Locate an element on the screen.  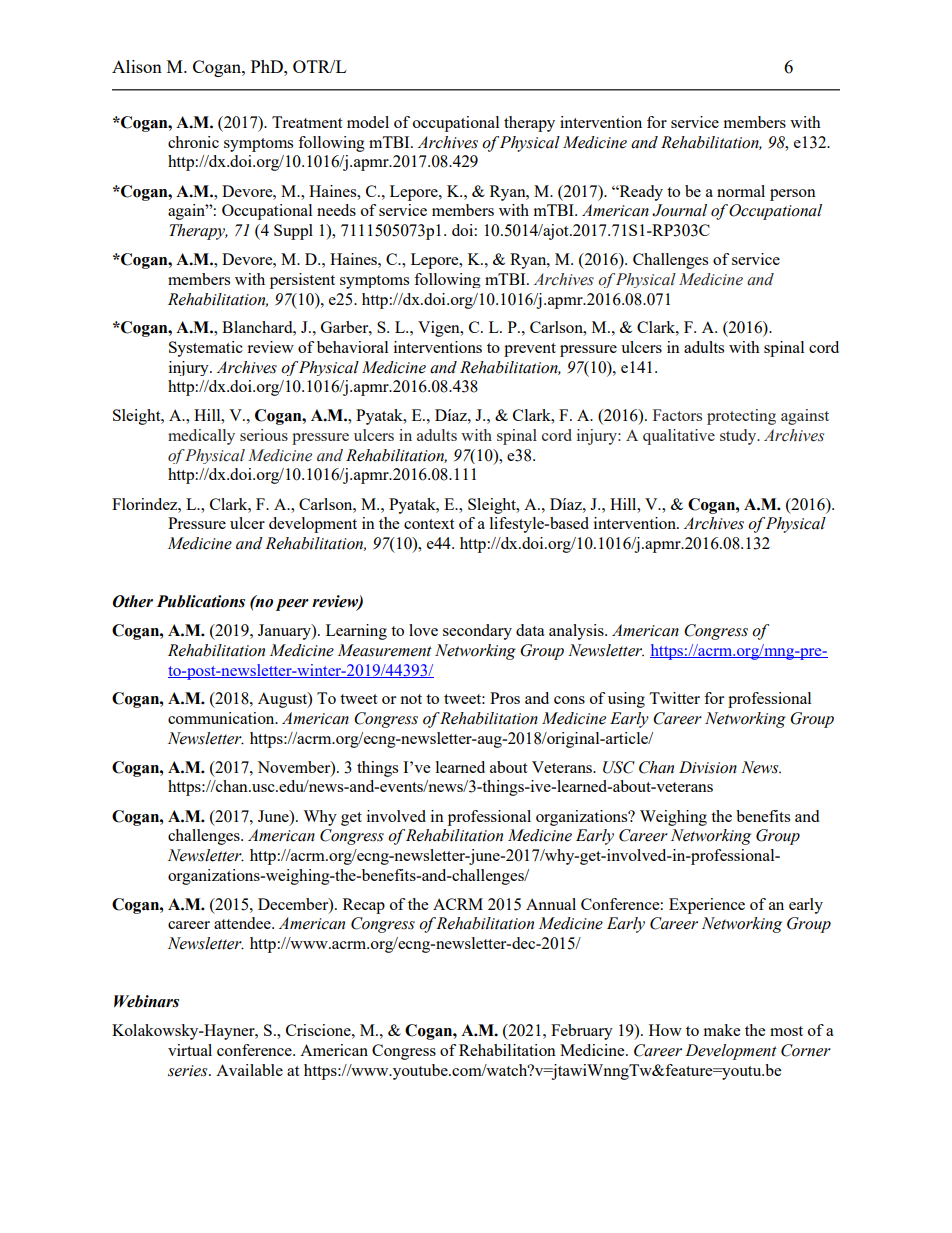
medically is located at coordinates (201, 437).
